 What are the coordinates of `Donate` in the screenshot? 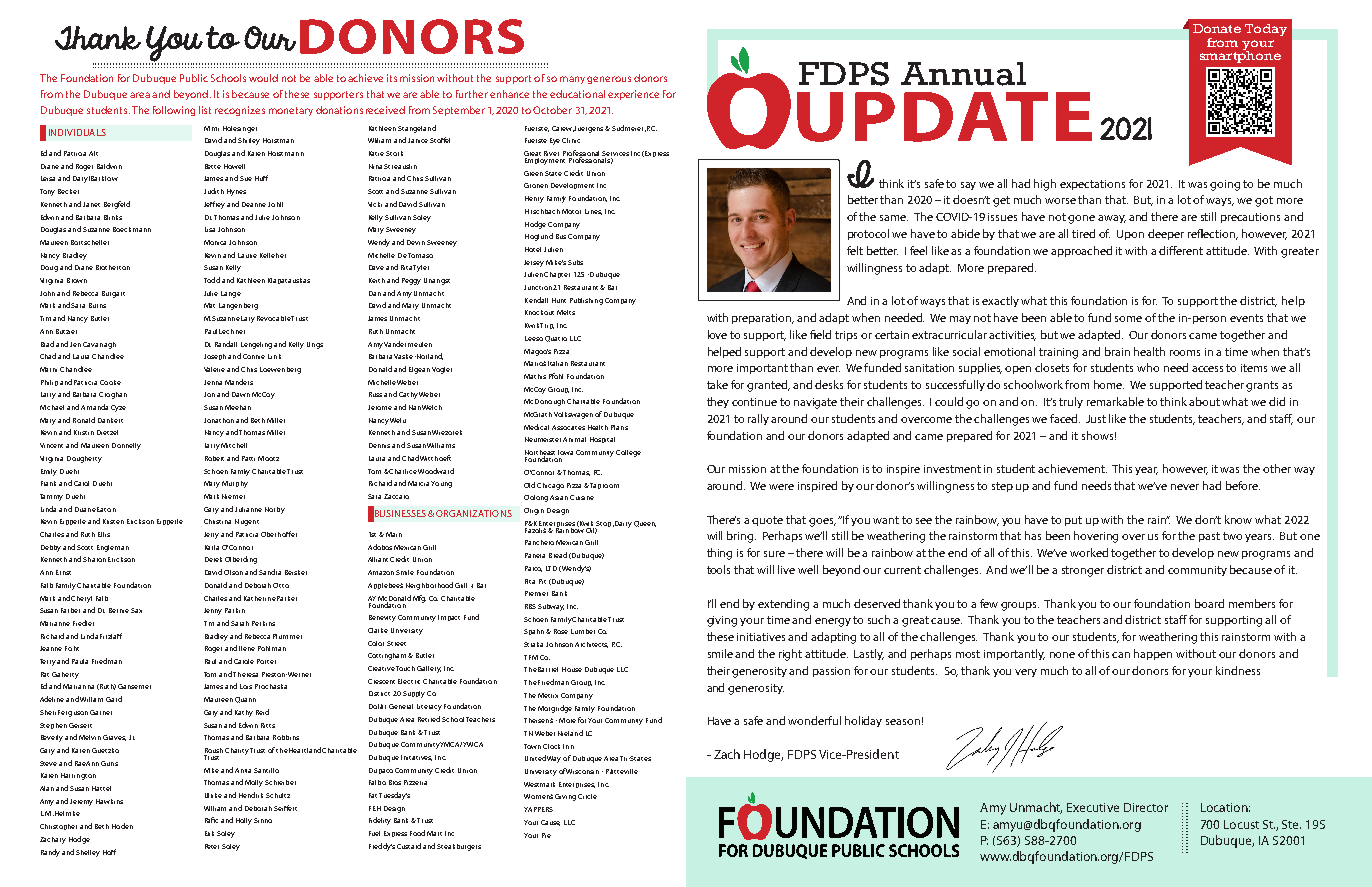 It's located at (1217, 28).
